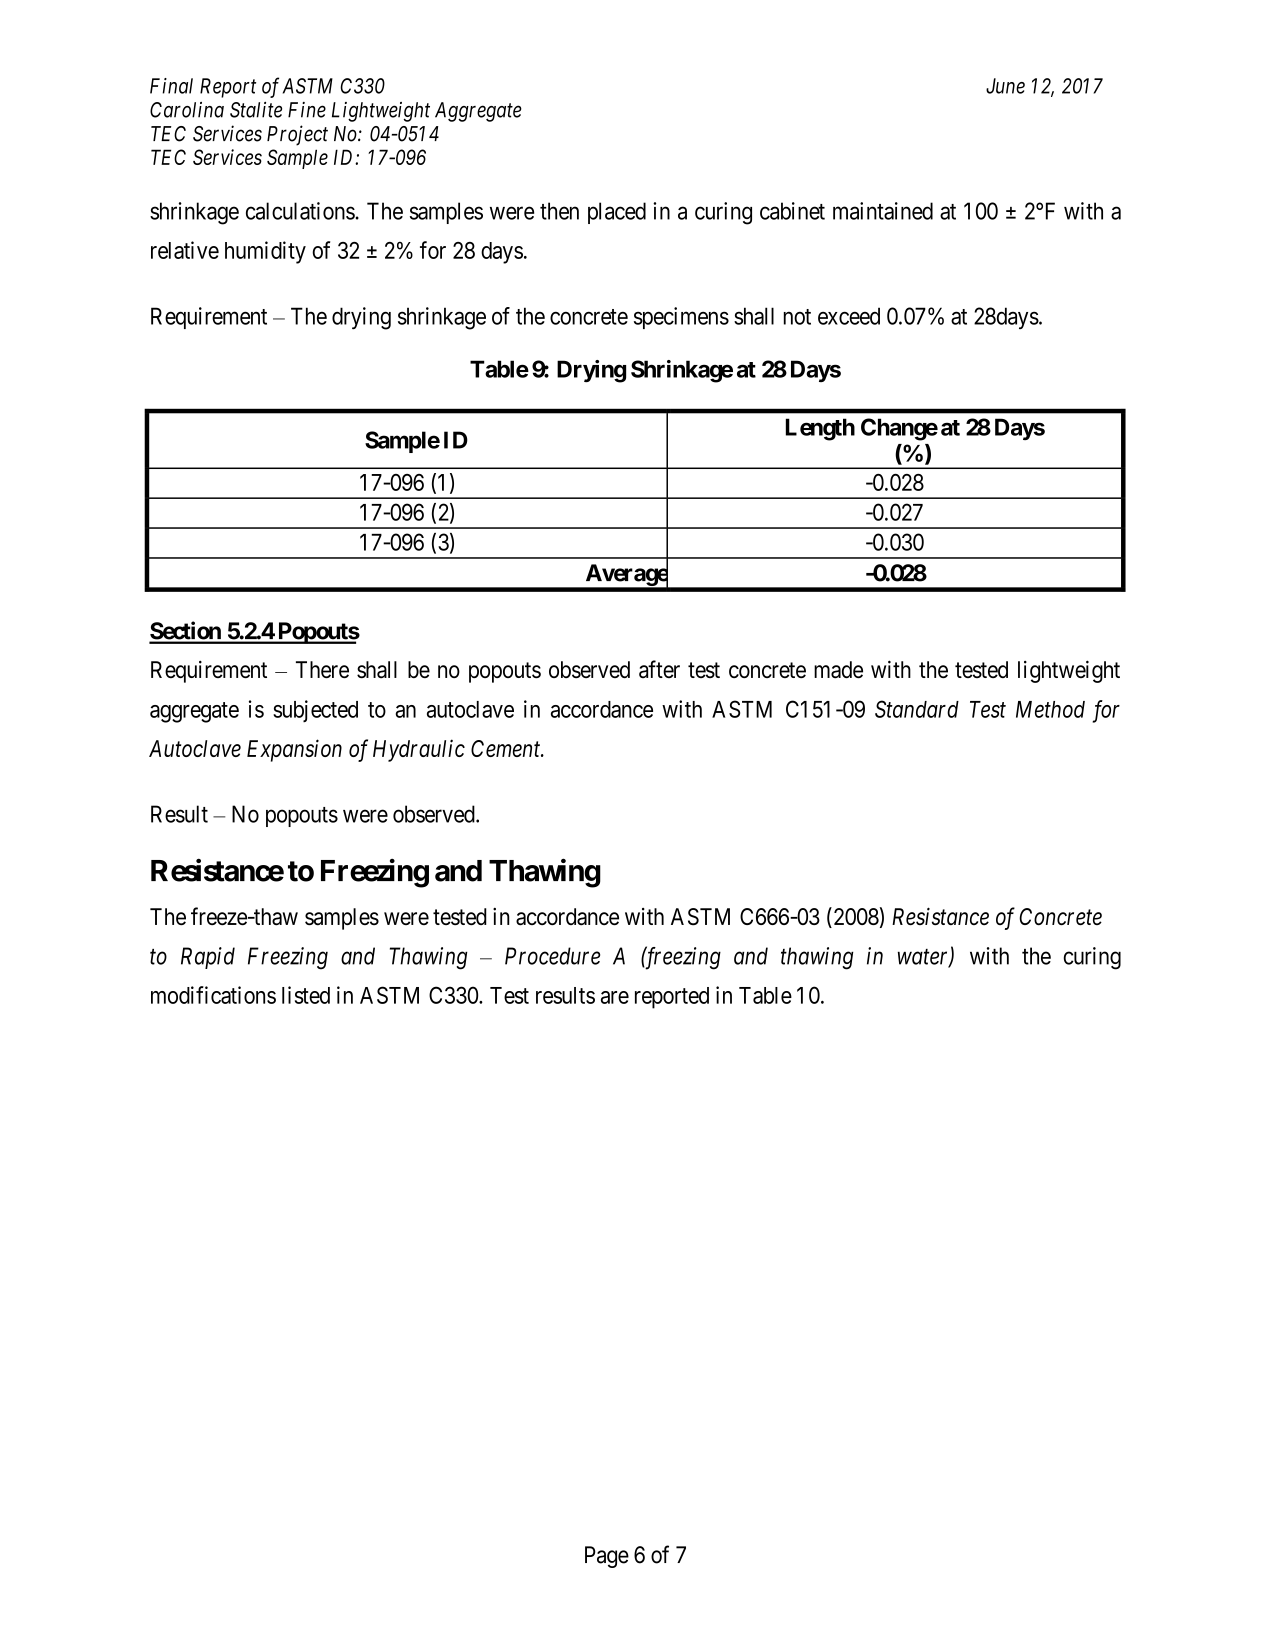 The height and width of the screenshot is (1643, 1270). I want to click on Expansion, so click(294, 750).
